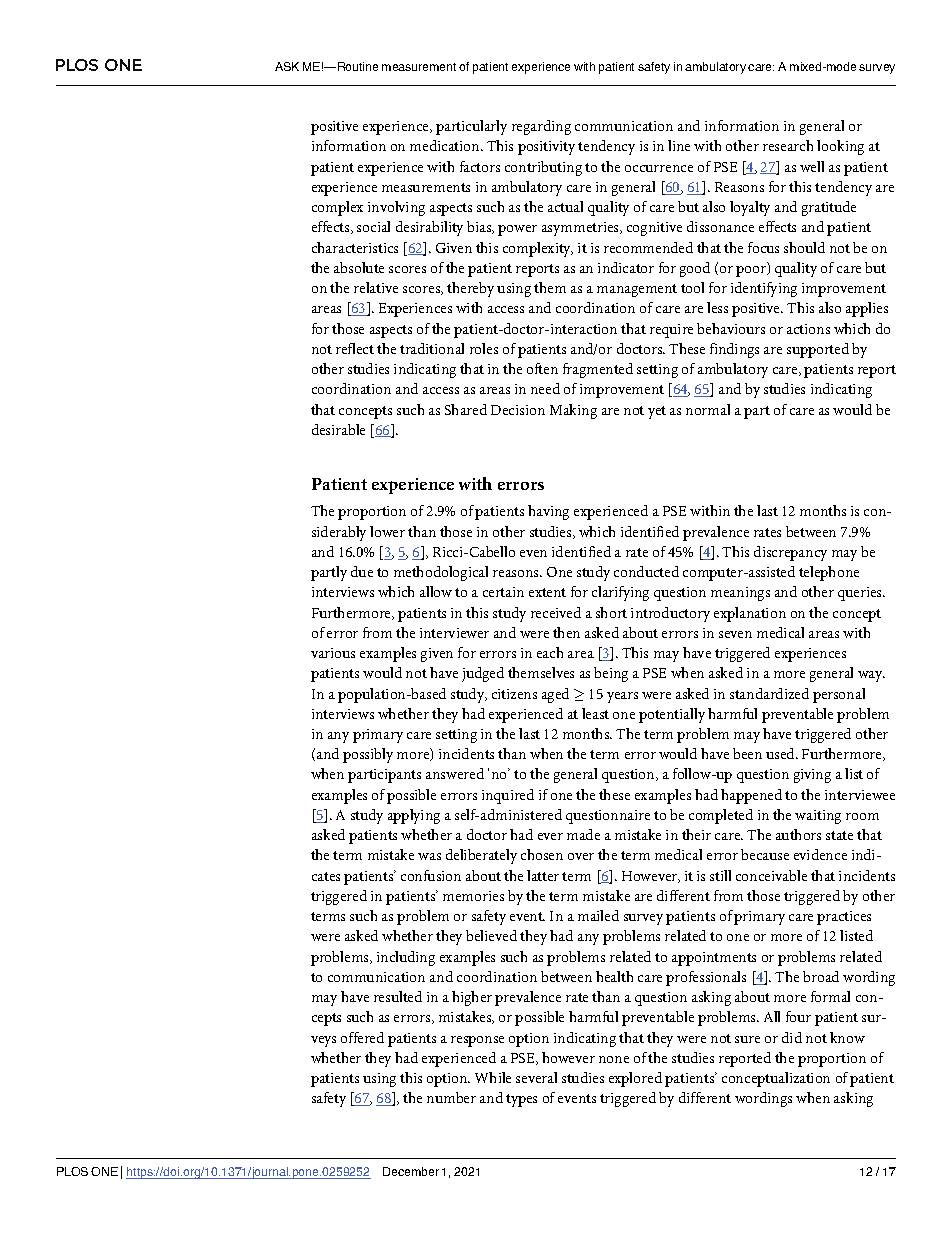 The image size is (952, 1233). Describe the element at coordinates (583, 834) in the page. I see `made` at that location.
